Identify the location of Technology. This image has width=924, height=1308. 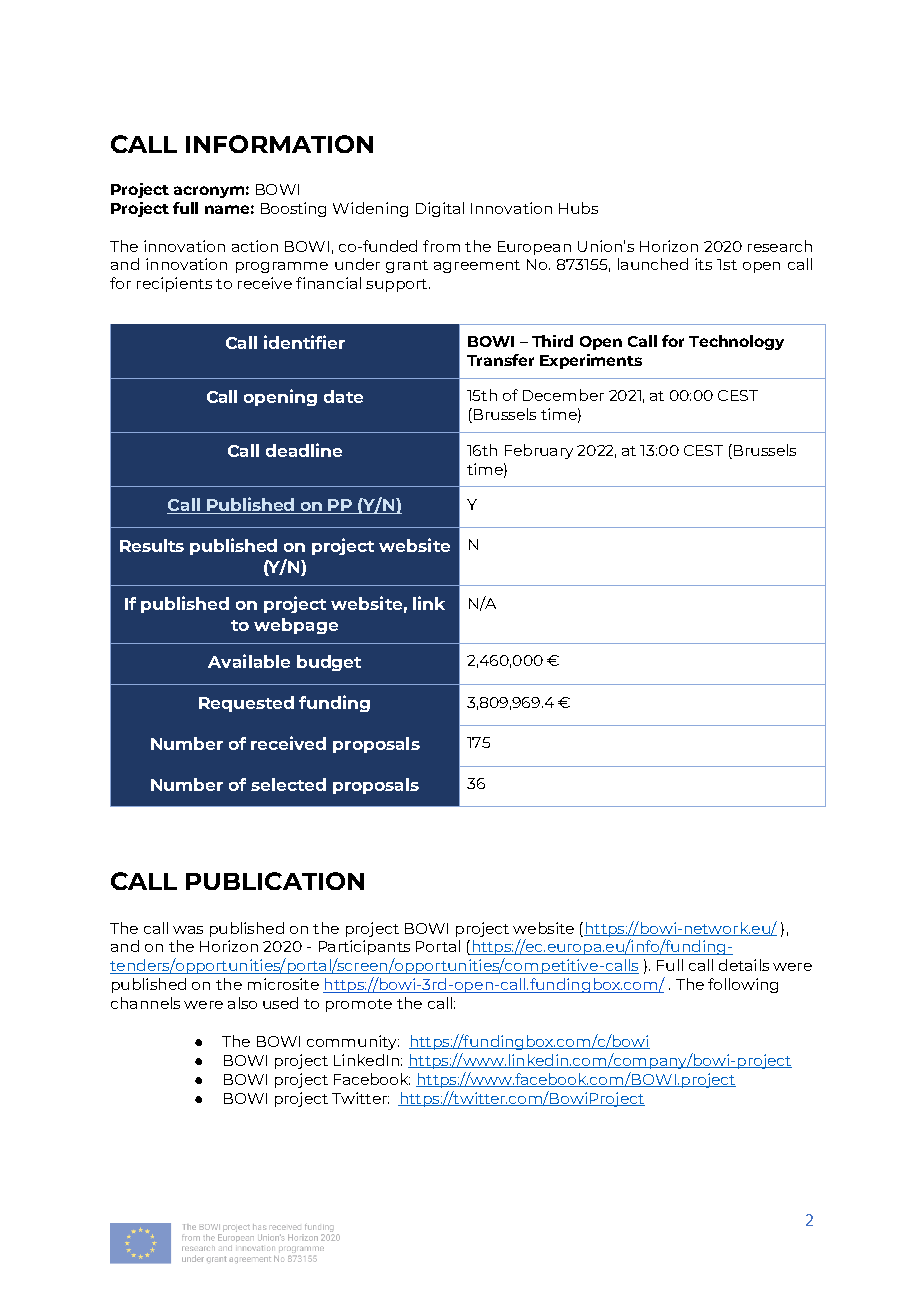
(736, 342).
